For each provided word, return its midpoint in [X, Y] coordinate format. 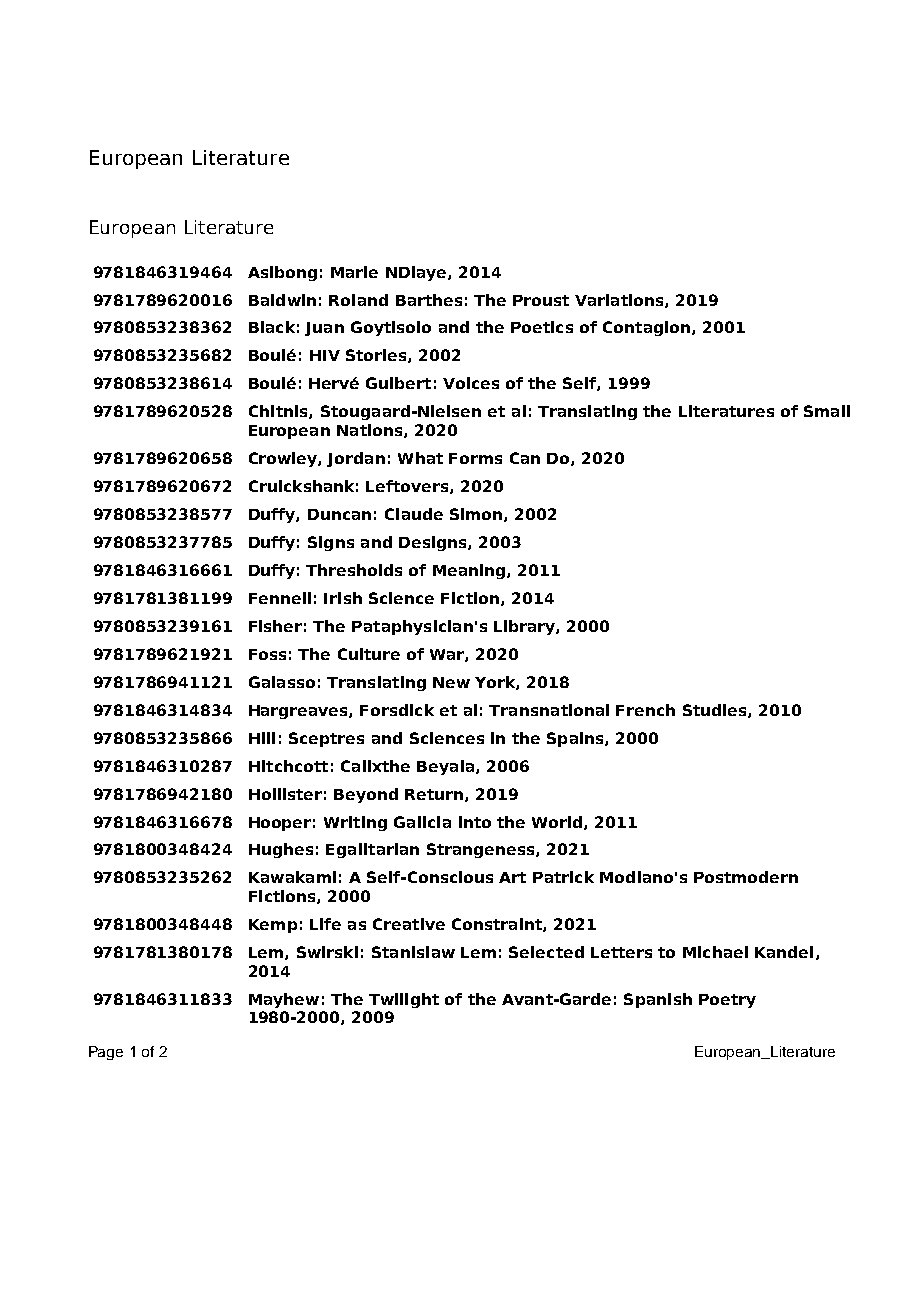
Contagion [646, 328]
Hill [262, 738]
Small [827, 411]
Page [106, 1053]
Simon [477, 515]
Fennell [280, 598]
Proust [541, 300]
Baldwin [282, 300]
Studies [716, 711]
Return [434, 794]
